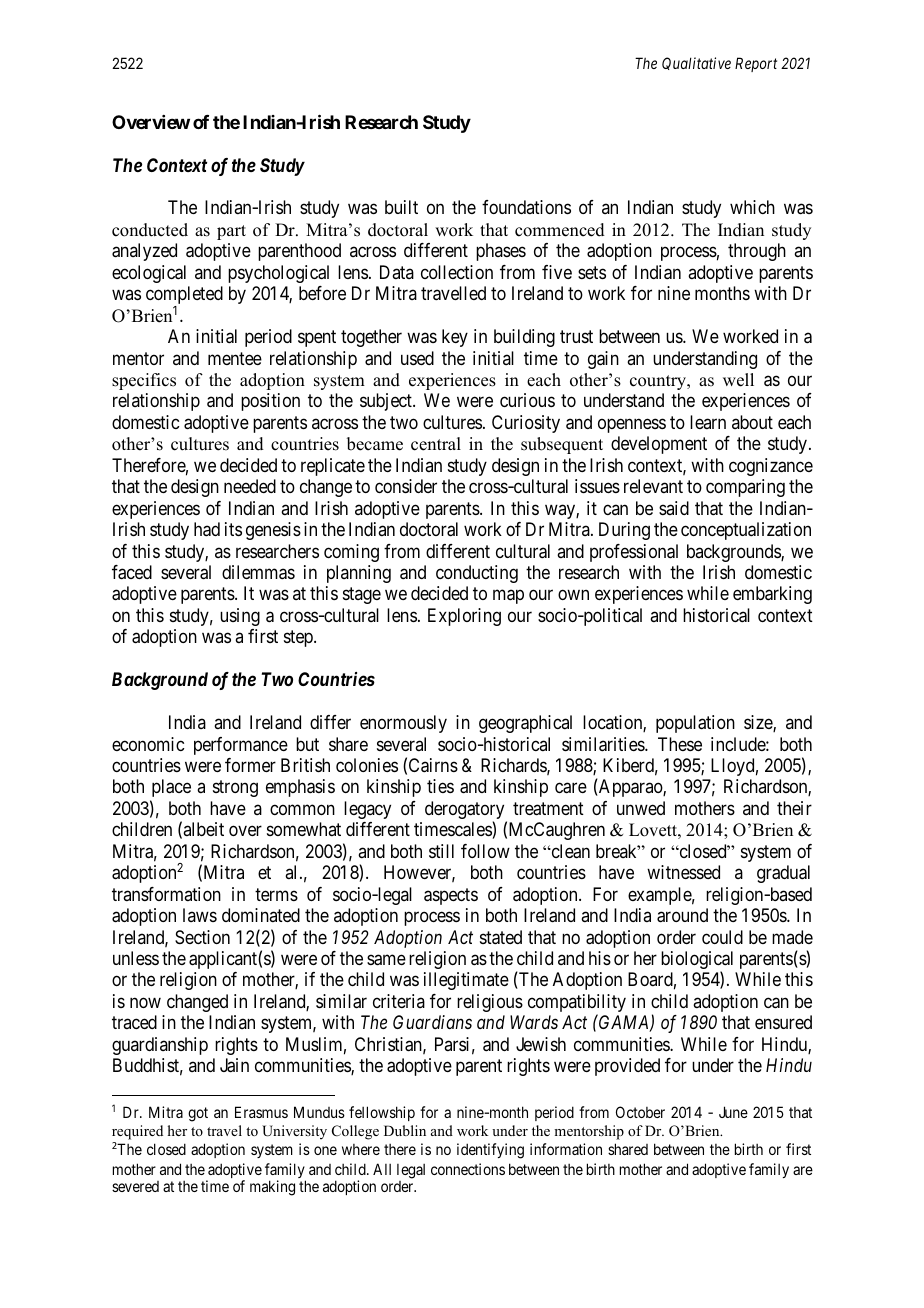 The height and width of the screenshot is (1308, 924). Describe the element at coordinates (231, 232) in the screenshot. I see `part` at that location.
